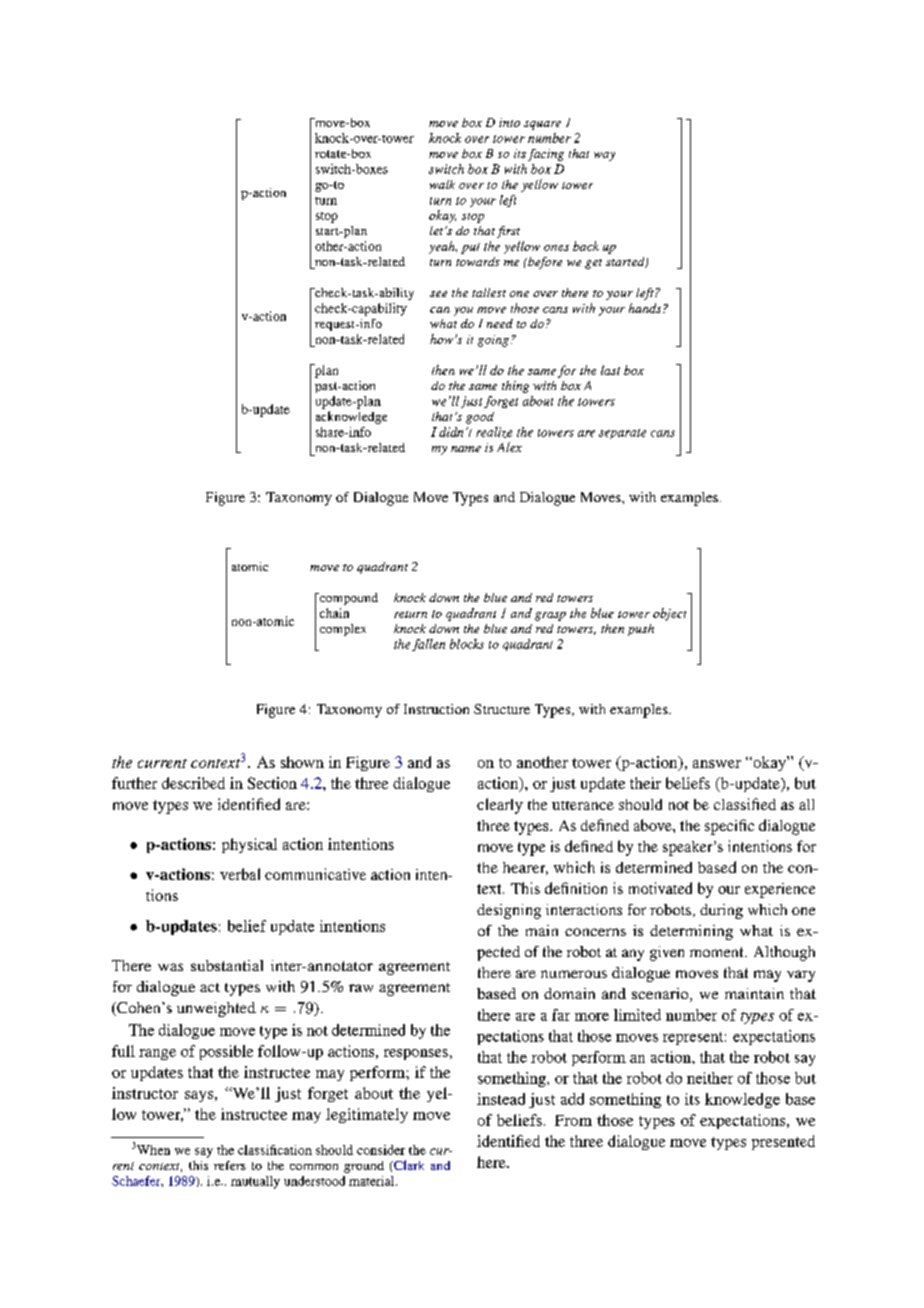 The width and height of the document is (924, 1308). I want to click on name, so click(466, 449).
